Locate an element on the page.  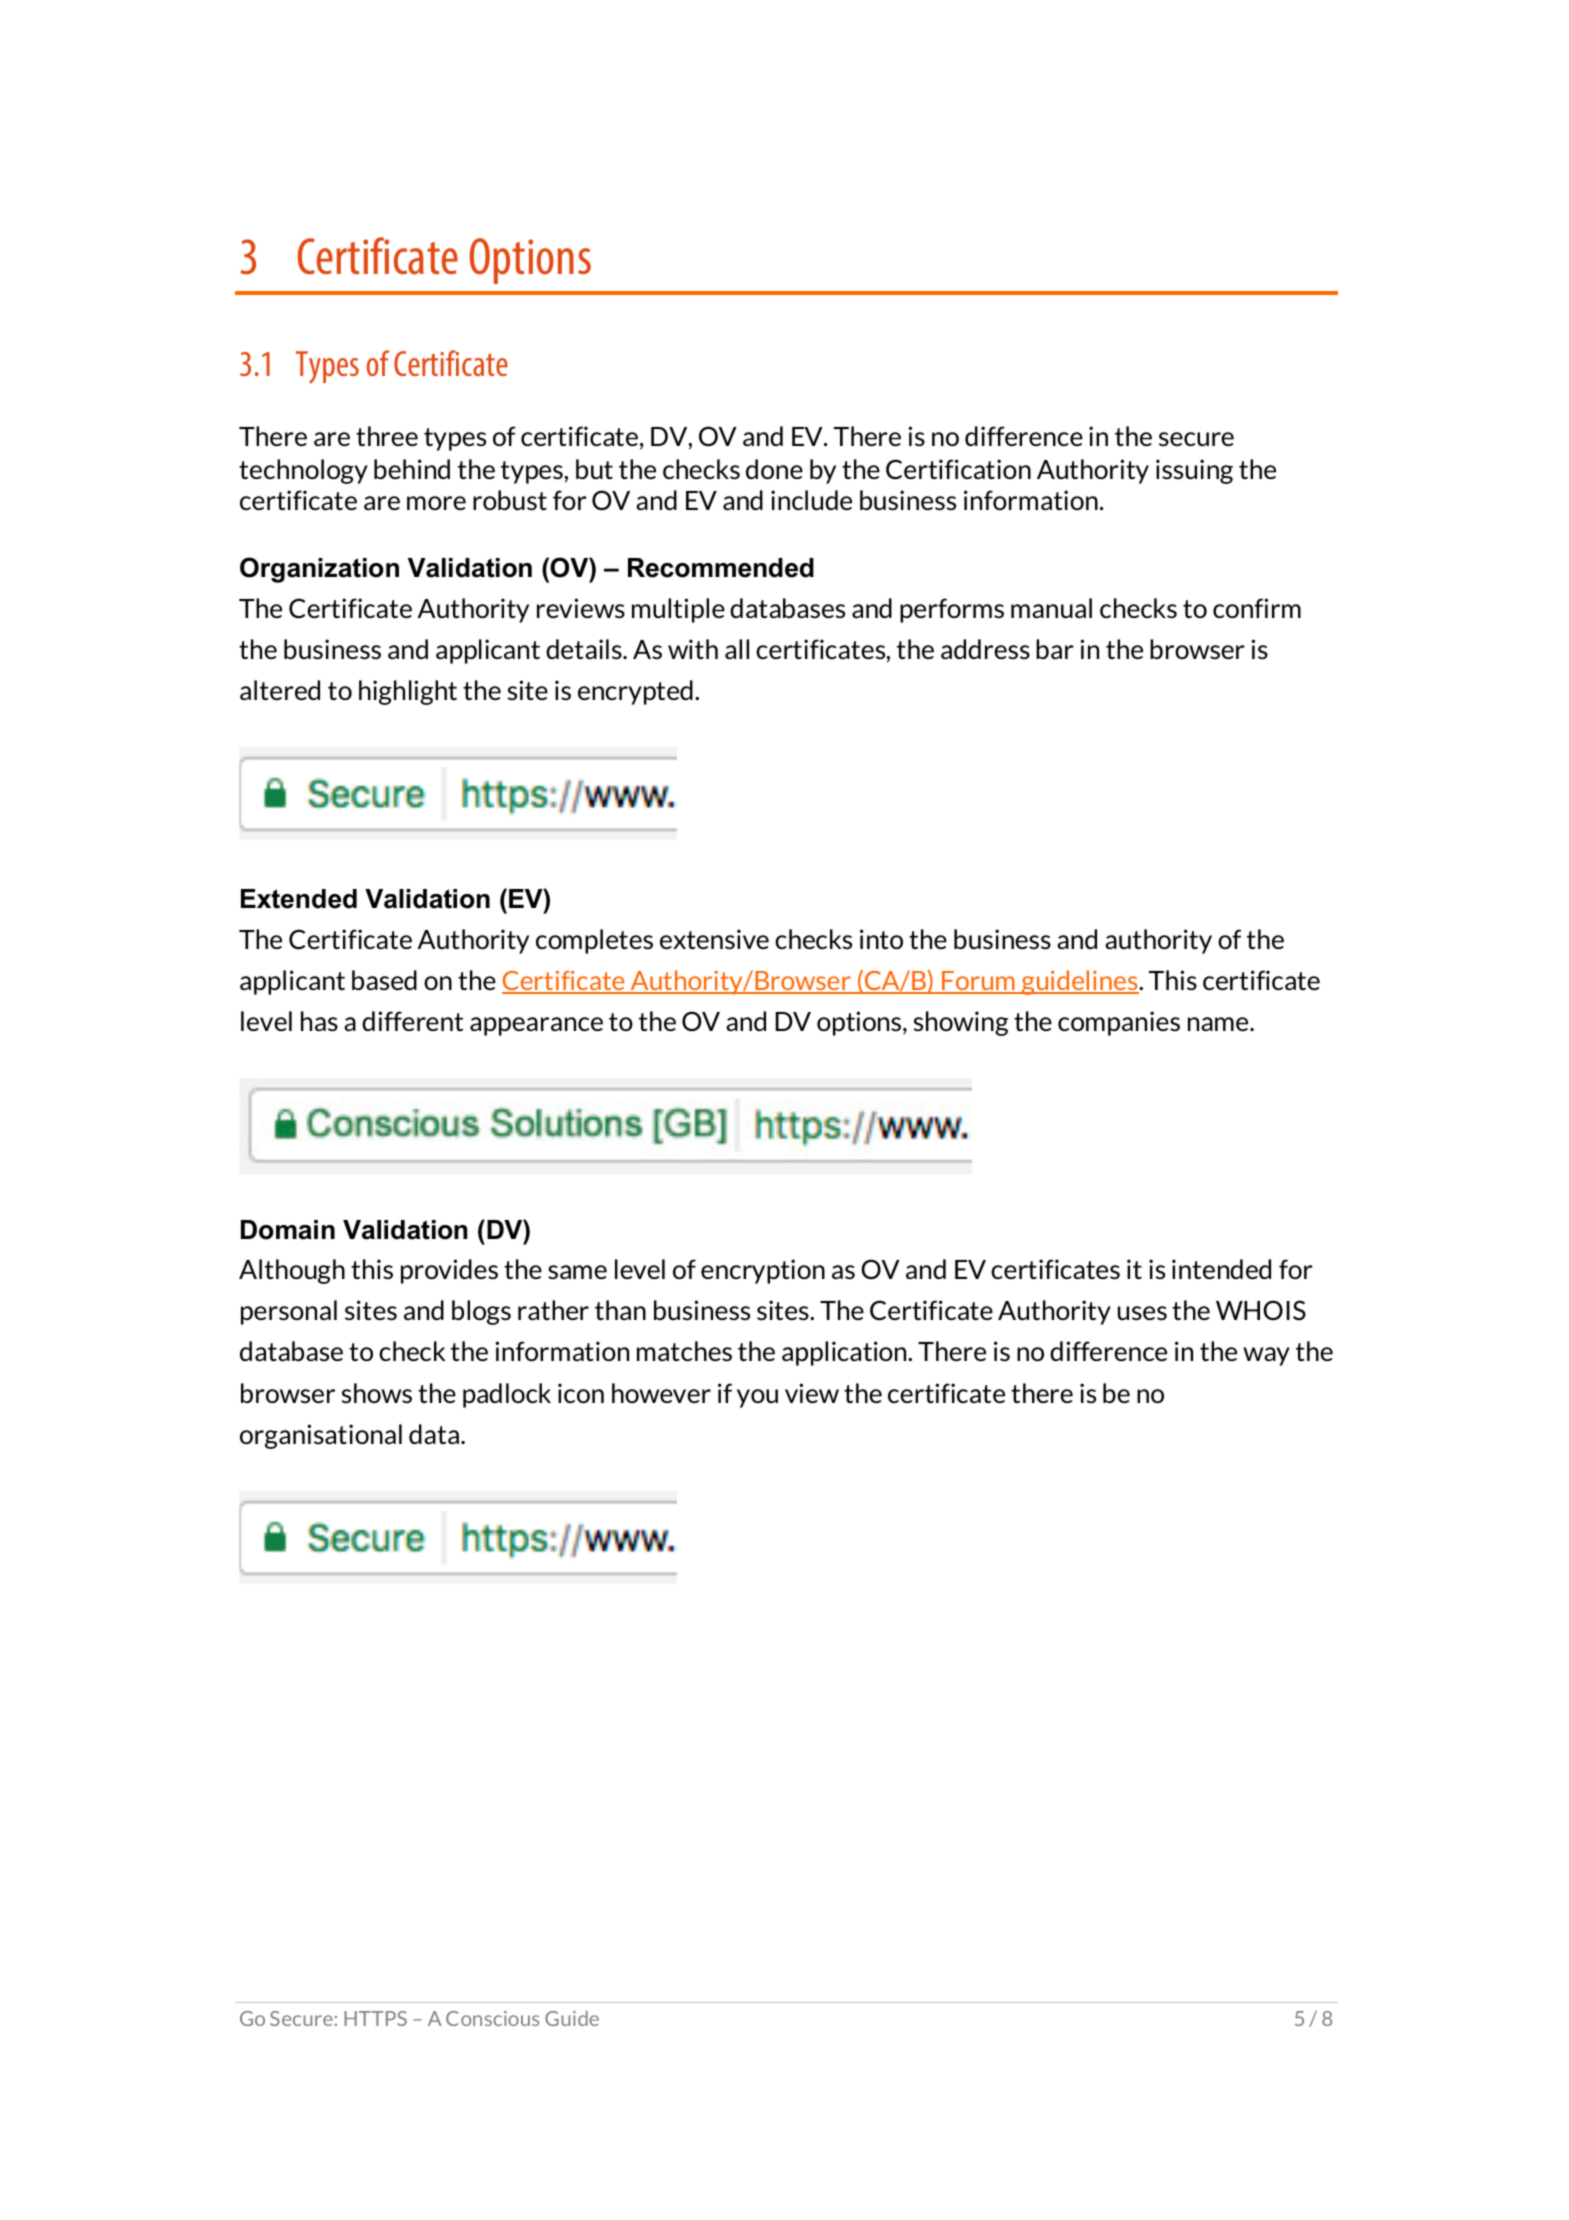
done is located at coordinates (774, 469).
